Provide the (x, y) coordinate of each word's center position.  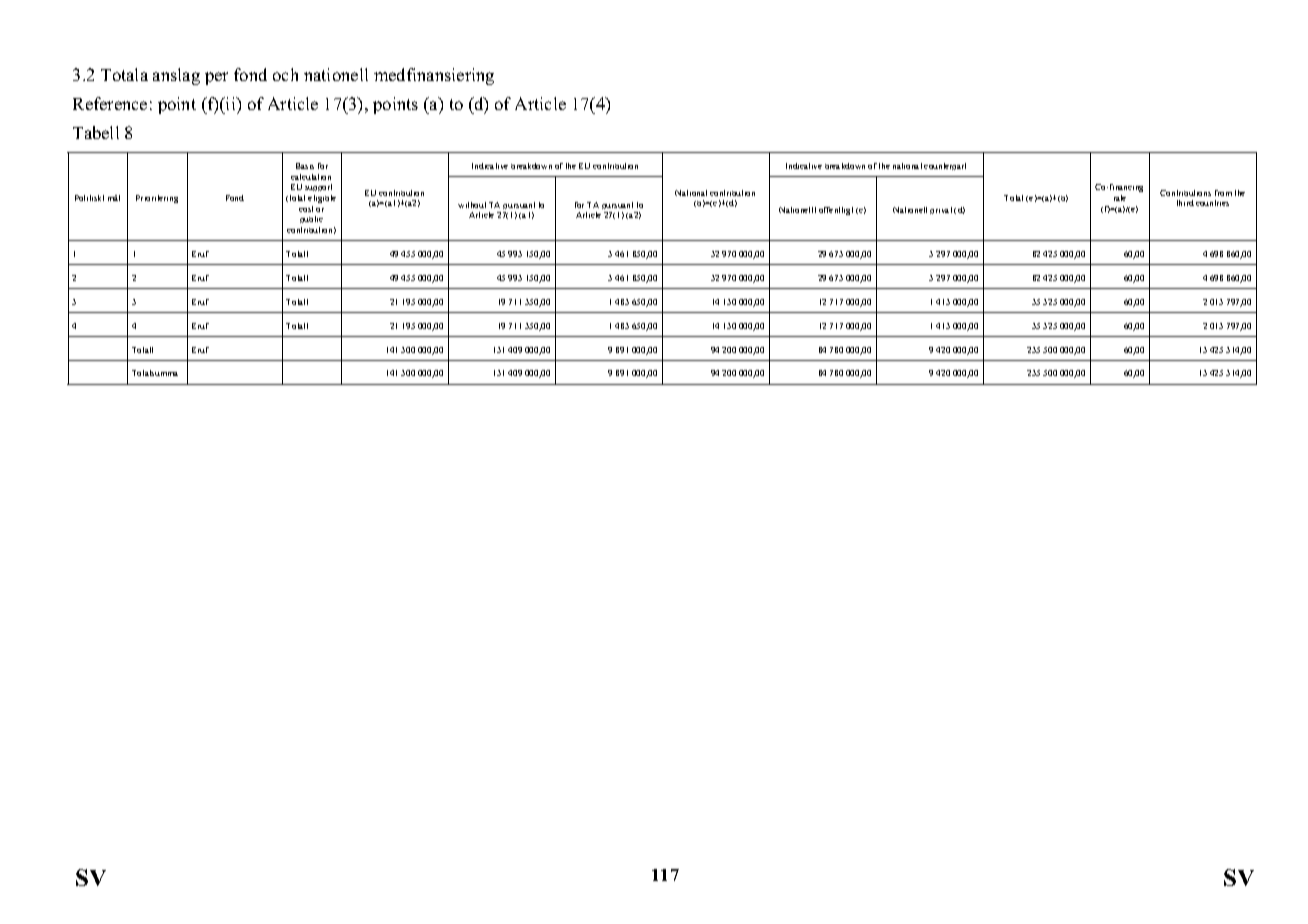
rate (1120, 198)
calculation (311, 177)
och (285, 74)
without (472, 205)
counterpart (945, 166)
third (1185, 203)
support (318, 187)
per (216, 78)
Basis (305, 166)
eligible (322, 199)
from (1223, 193)
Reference (110, 103)
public (311, 219)
